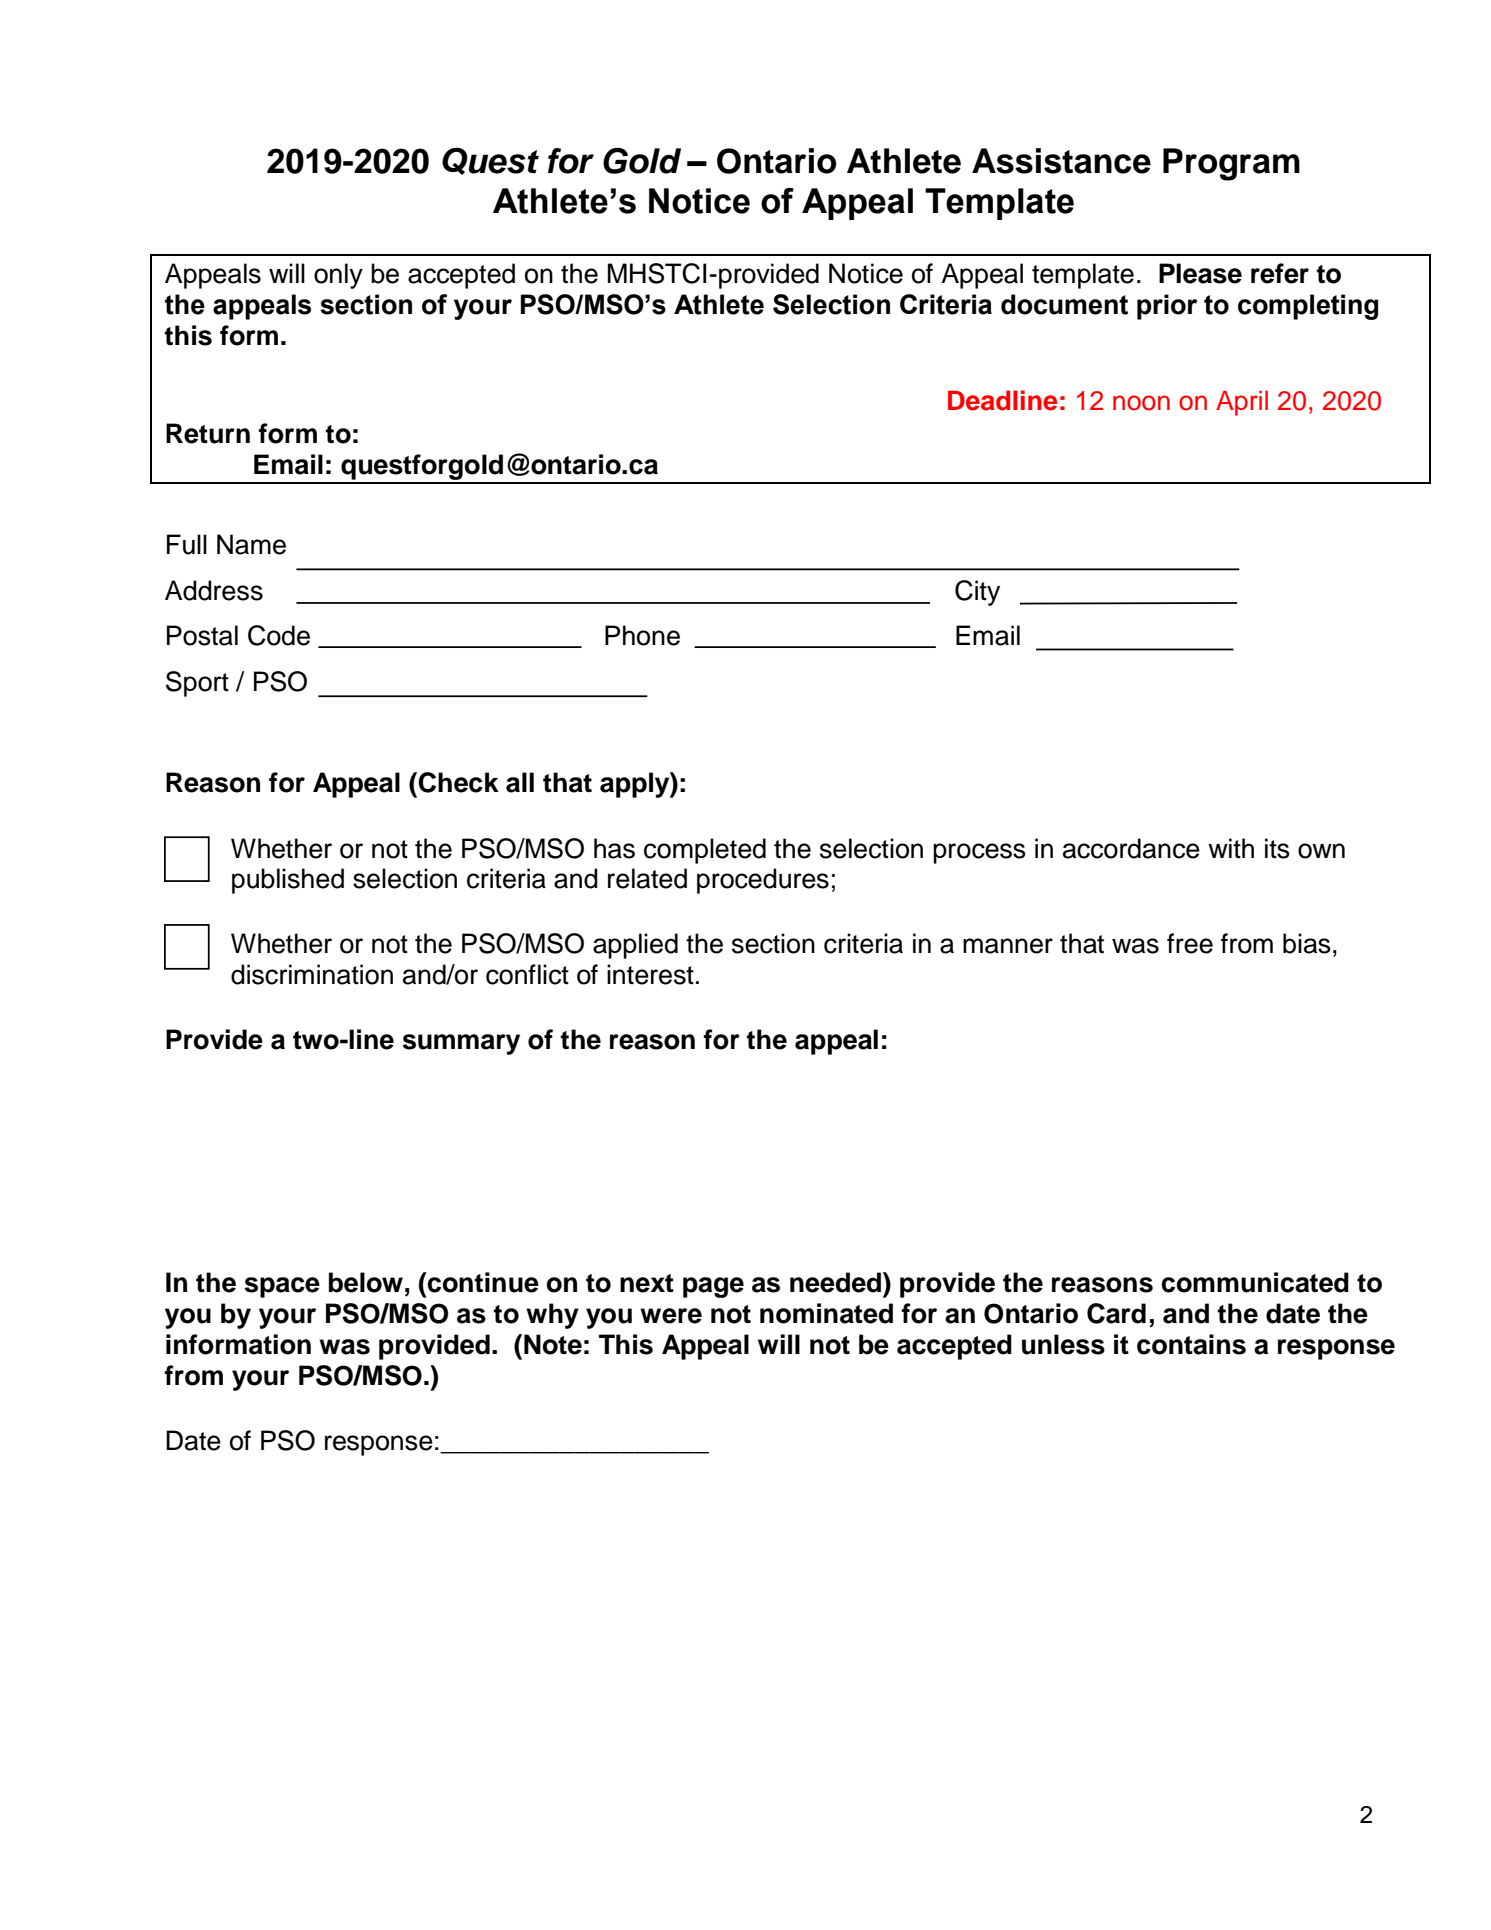 Image resolution: width=1491 pixels, height=1930 pixels. What do you see at coordinates (458, 782) in the document?
I see `Check` at bounding box center [458, 782].
